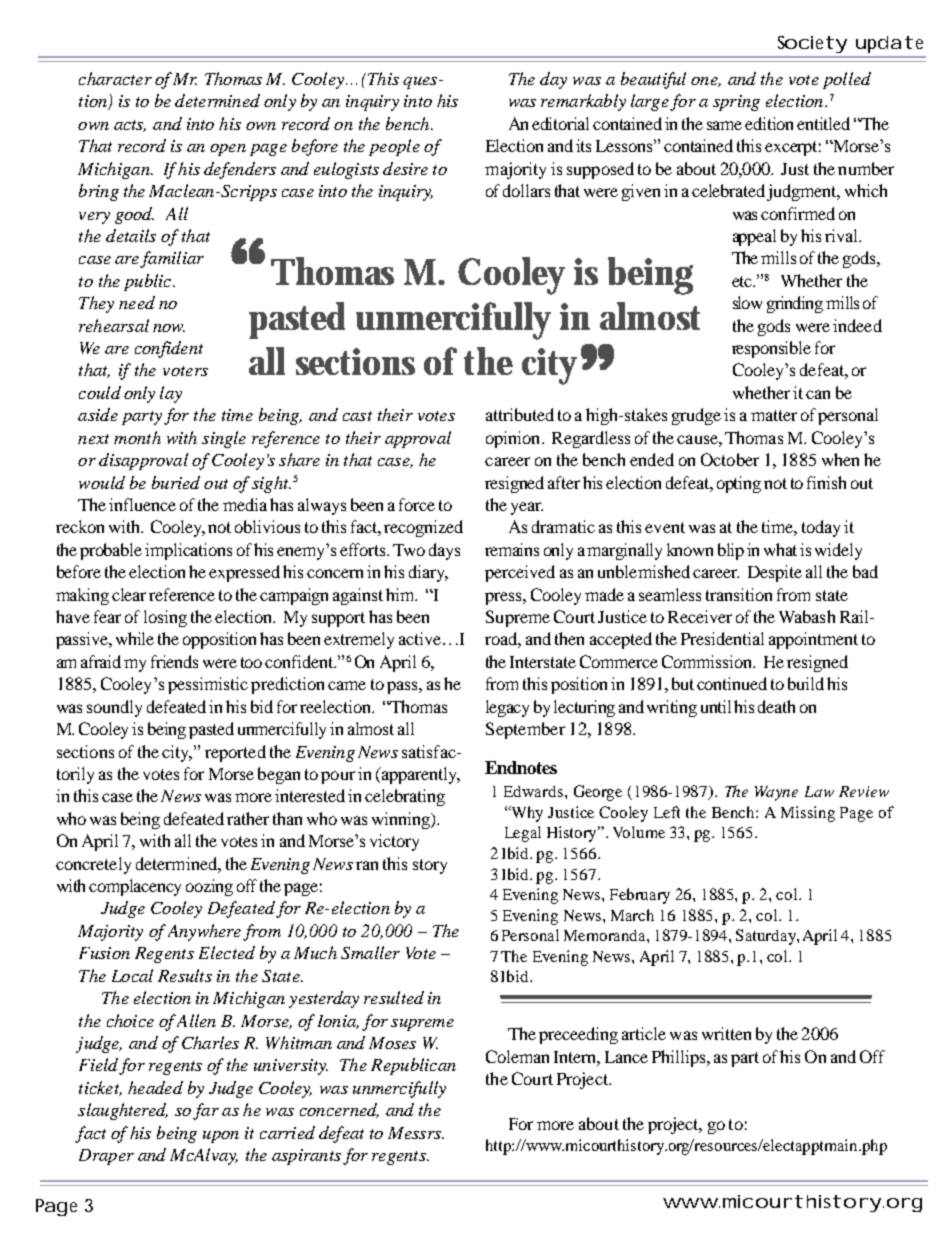  I want to click on spring, so click(736, 103).
